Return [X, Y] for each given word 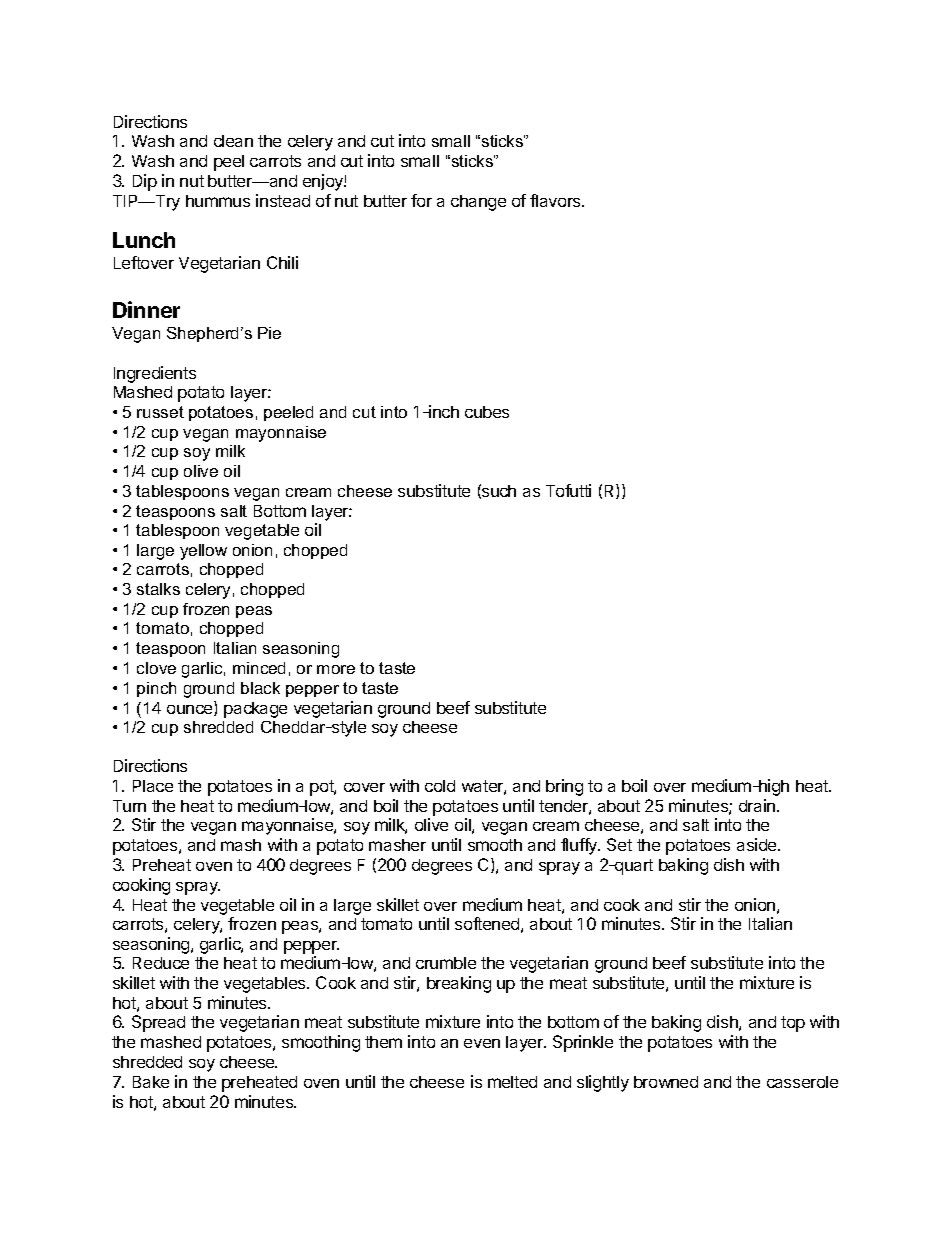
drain [758, 805]
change [478, 203]
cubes [487, 412]
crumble [446, 963]
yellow [203, 552]
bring [564, 787]
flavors [556, 200]
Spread [158, 1023]
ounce [191, 710]
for [421, 200]
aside [758, 844]
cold [440, 786]
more [336, 669]
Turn [129, 806]
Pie [269, 333]
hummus [218, 201]
